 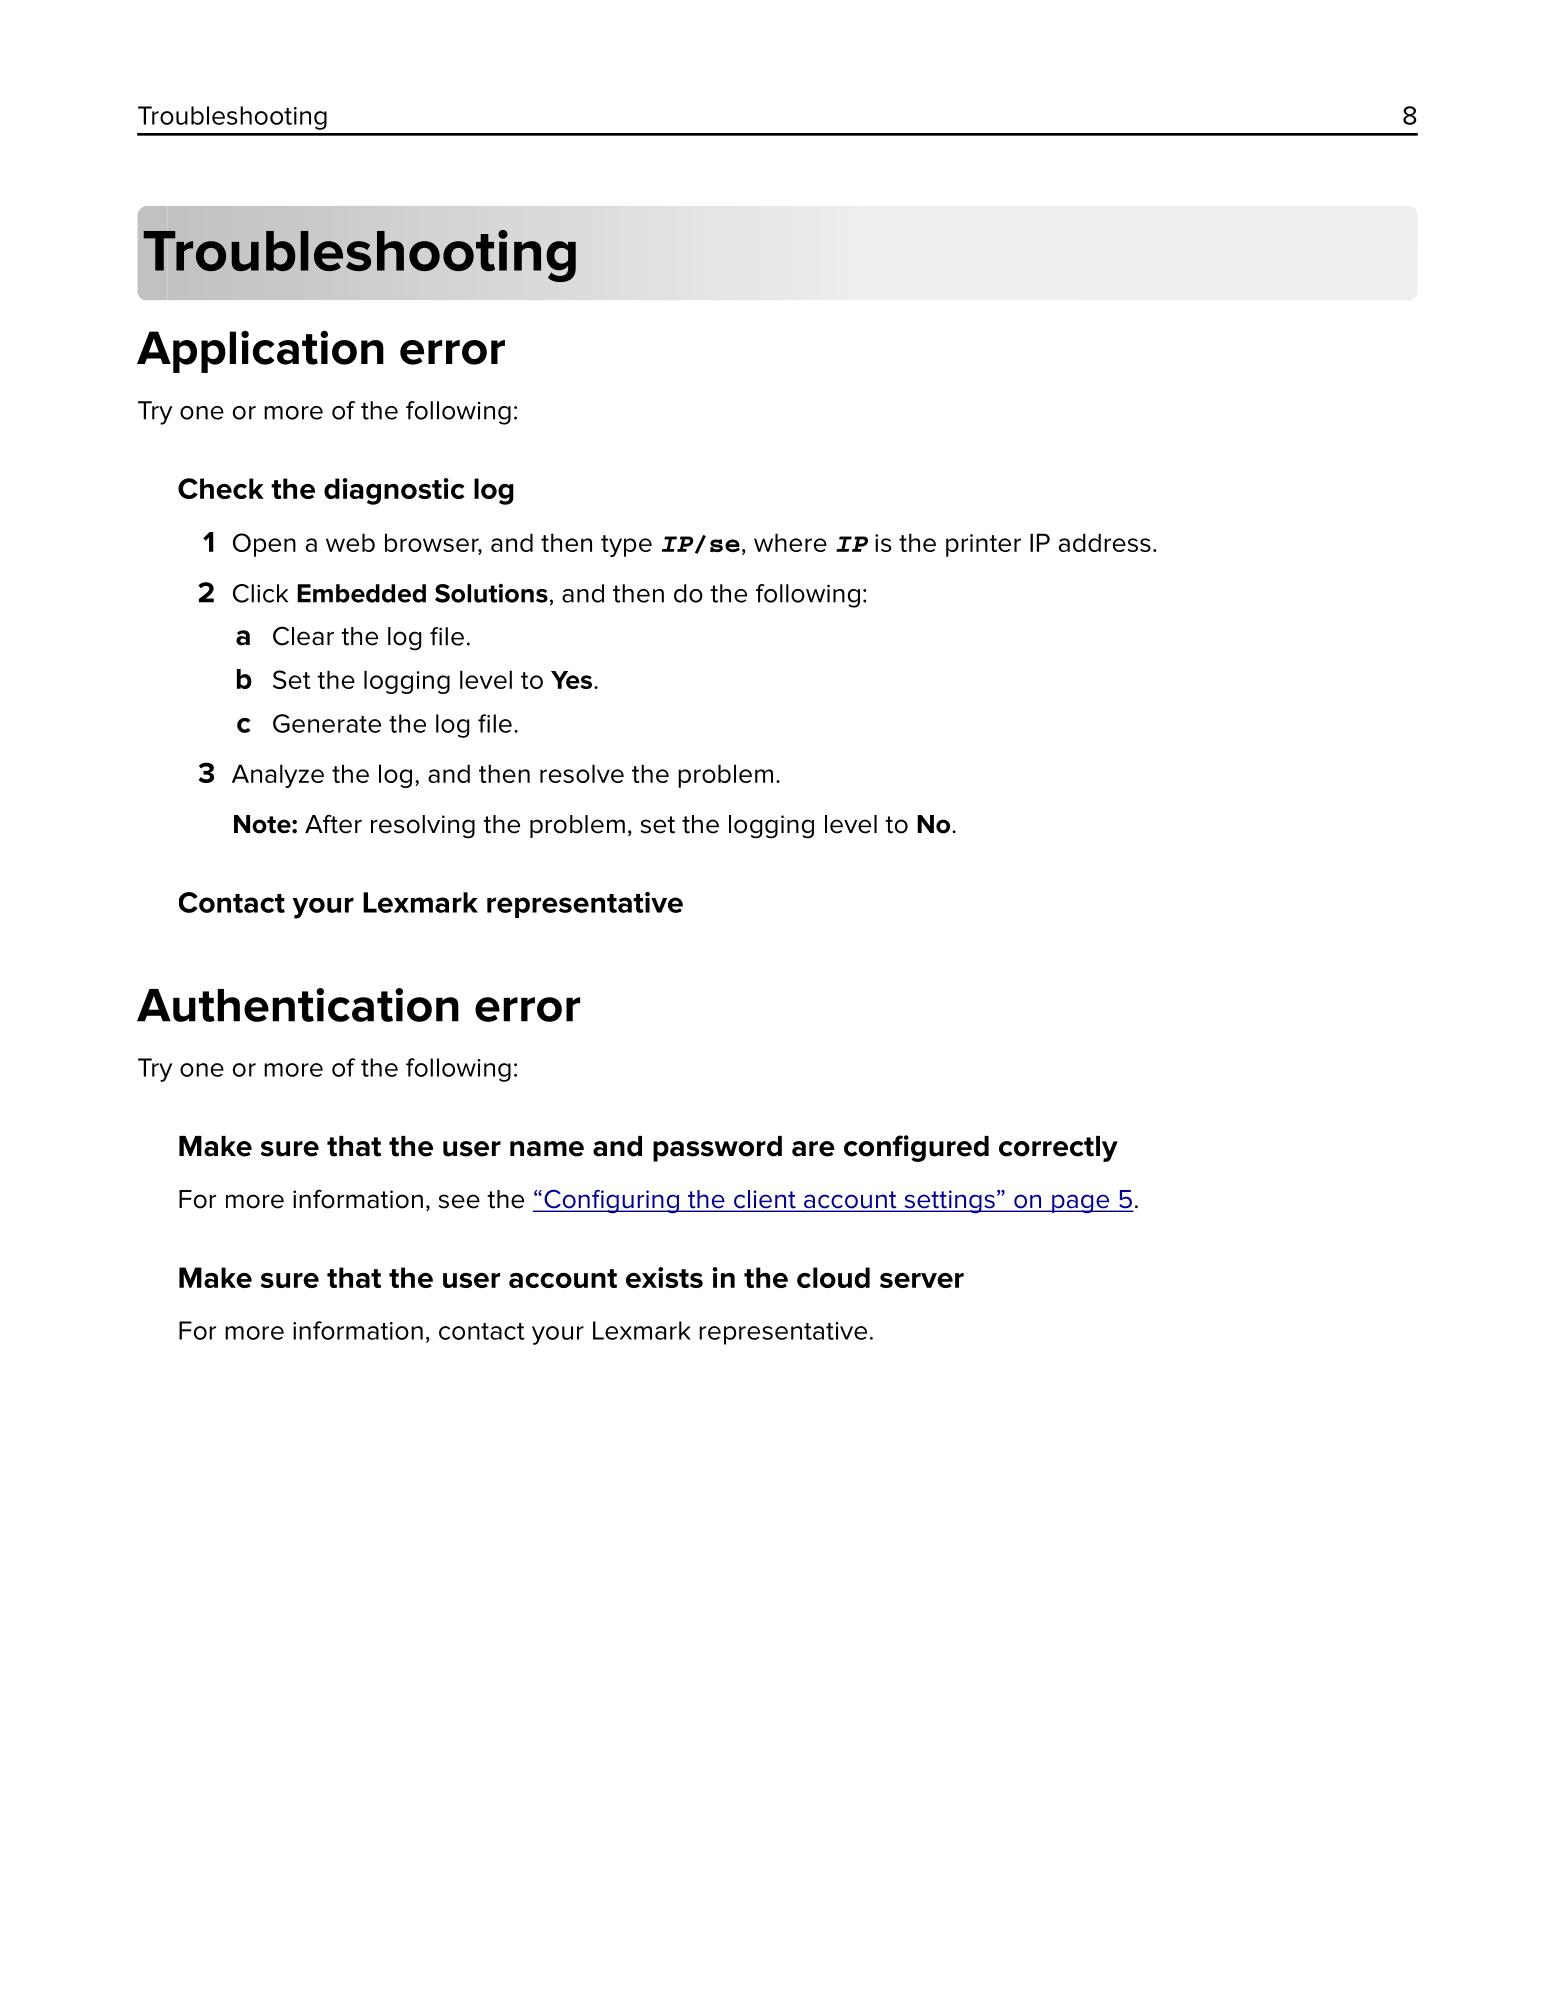 What do you see at coordinates (333, 824) in the page?
I see `After` at bounding box center [333, 824].
